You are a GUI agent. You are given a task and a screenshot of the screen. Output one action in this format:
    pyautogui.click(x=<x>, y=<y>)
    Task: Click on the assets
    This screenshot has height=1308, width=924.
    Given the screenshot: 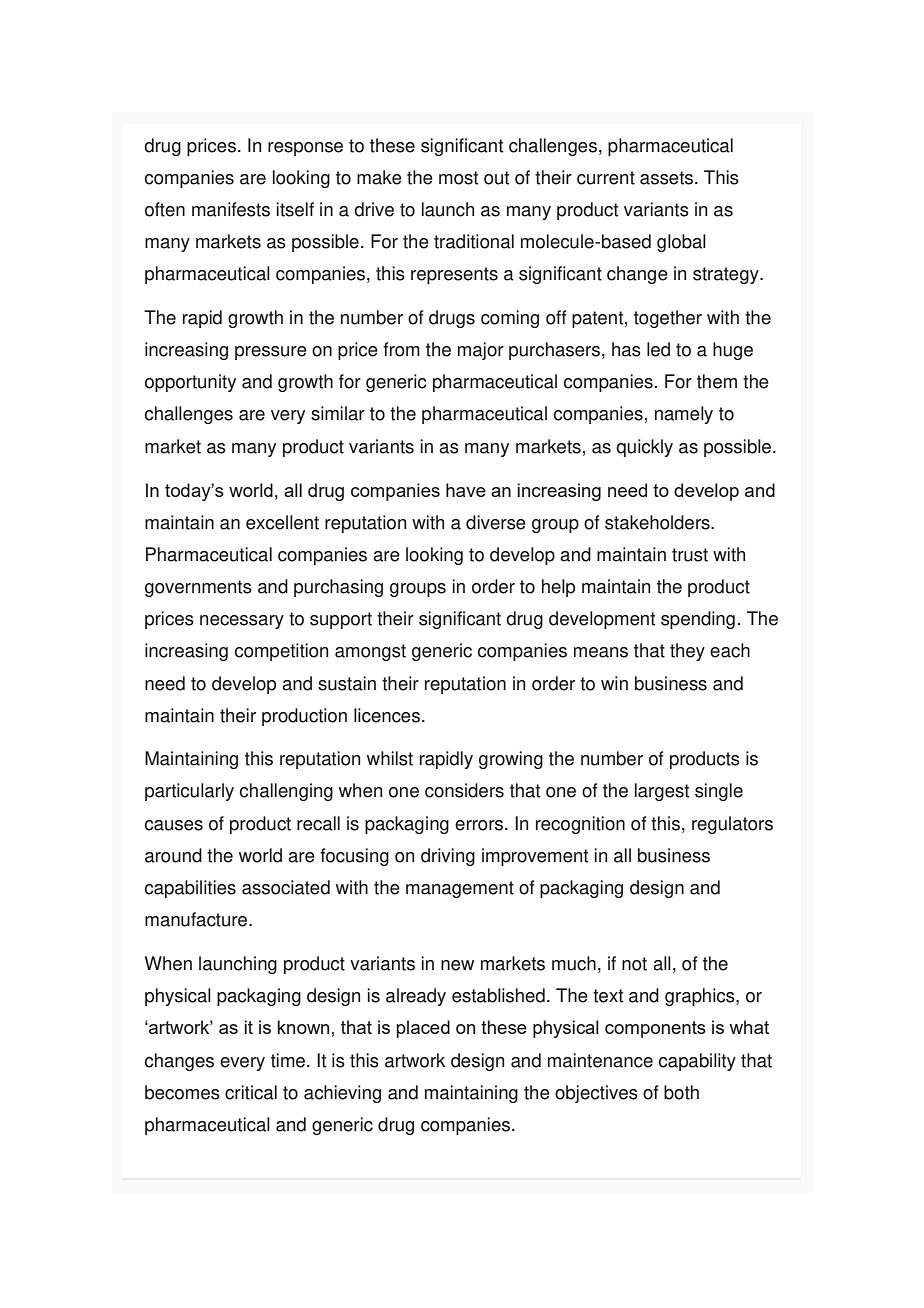 What is the action you would take?
    pyautogui.click(x=668, y=178)
